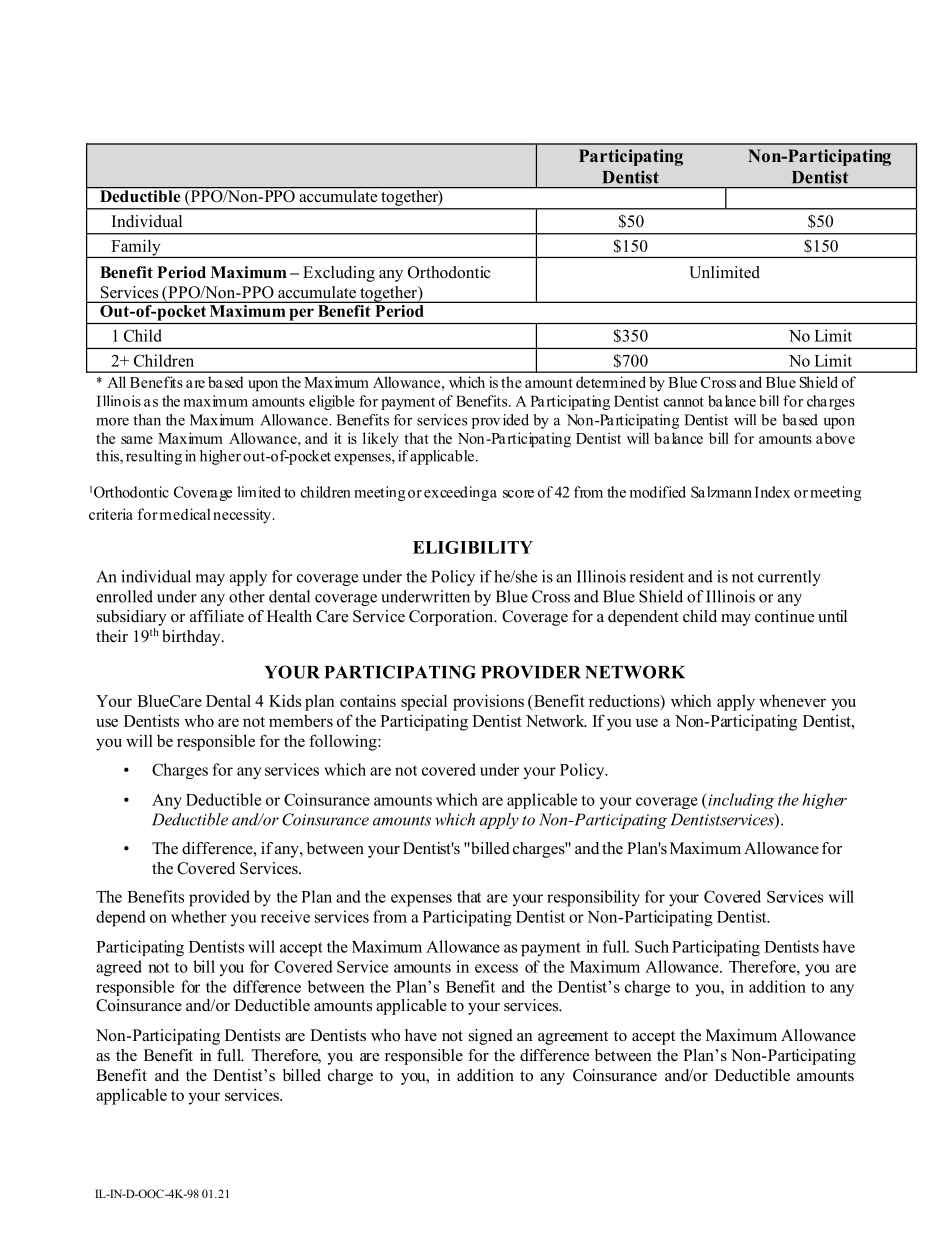 Image resolution: width=952 pixels, height=1233 pixels. Describe the element at coordinates (491, 1037) in the page. I see `signed` at that location.
